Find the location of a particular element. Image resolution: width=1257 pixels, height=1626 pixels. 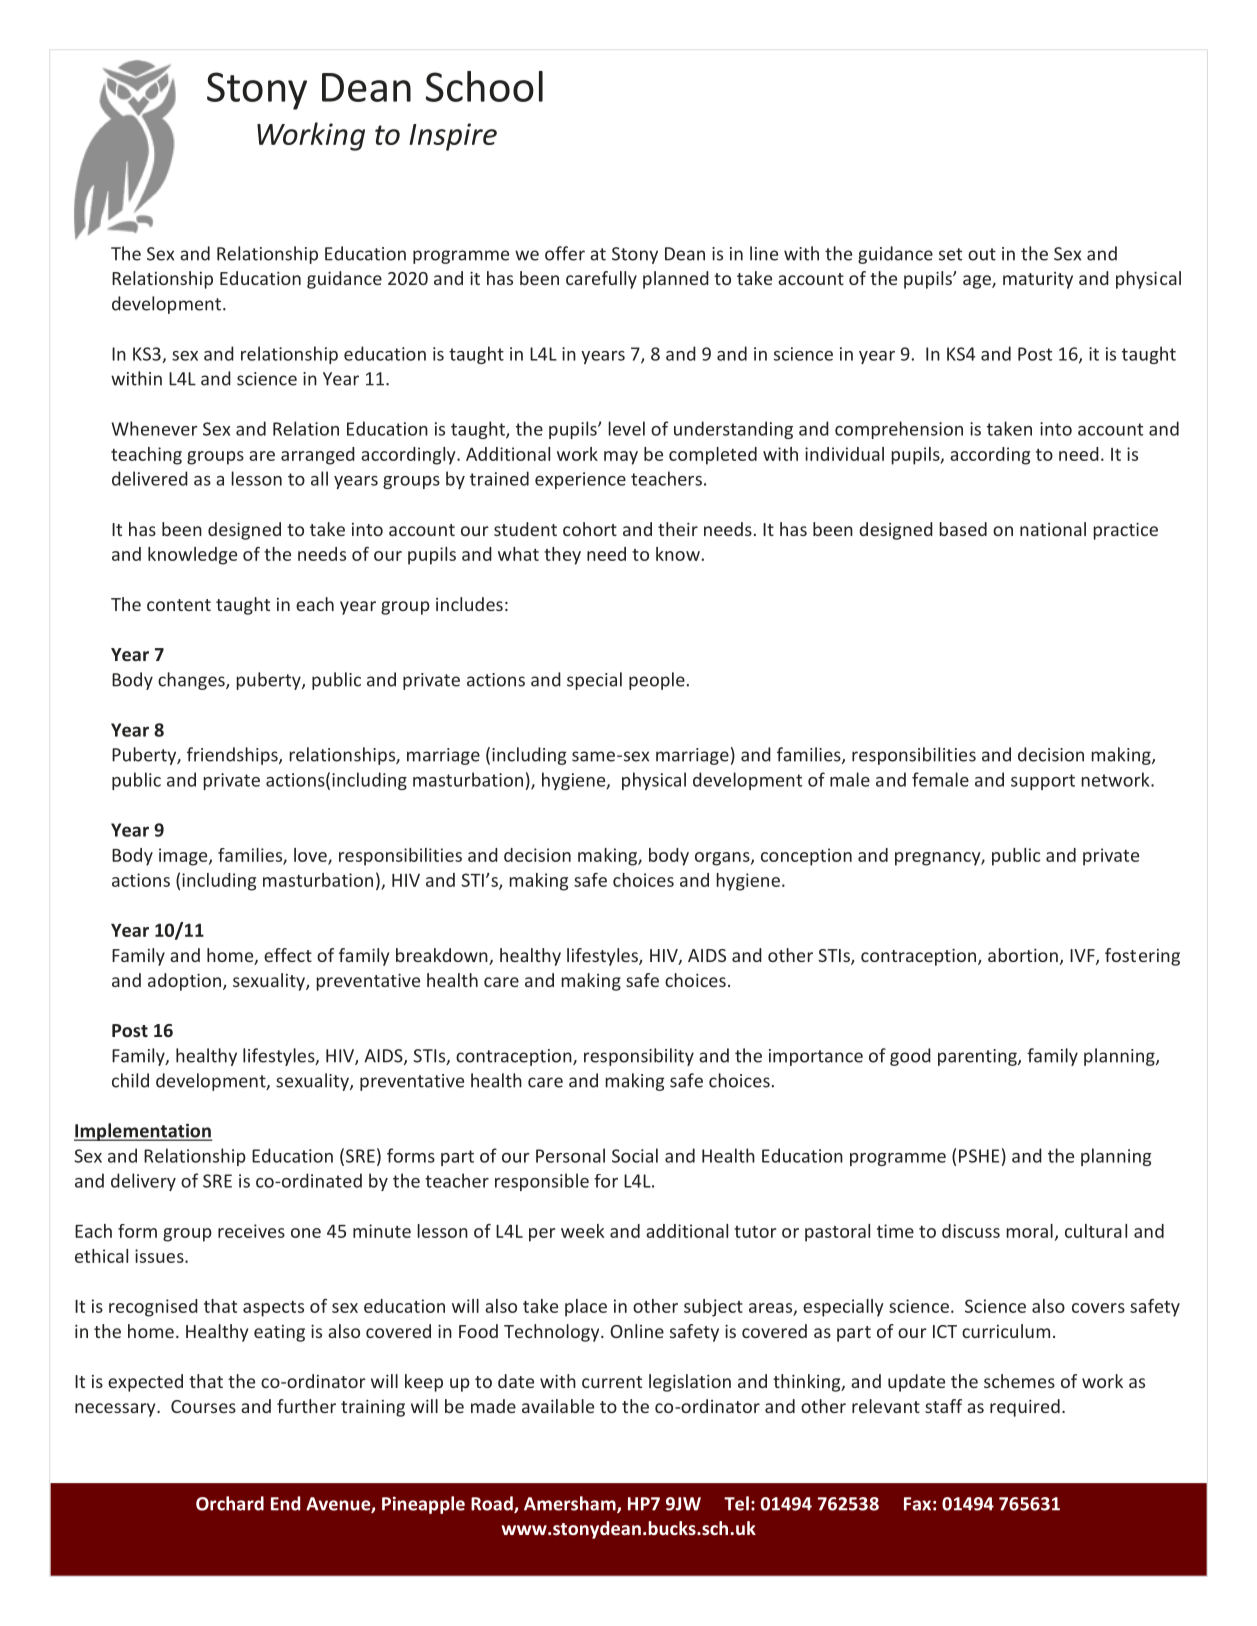

out is located at coordinates (982, 254).
